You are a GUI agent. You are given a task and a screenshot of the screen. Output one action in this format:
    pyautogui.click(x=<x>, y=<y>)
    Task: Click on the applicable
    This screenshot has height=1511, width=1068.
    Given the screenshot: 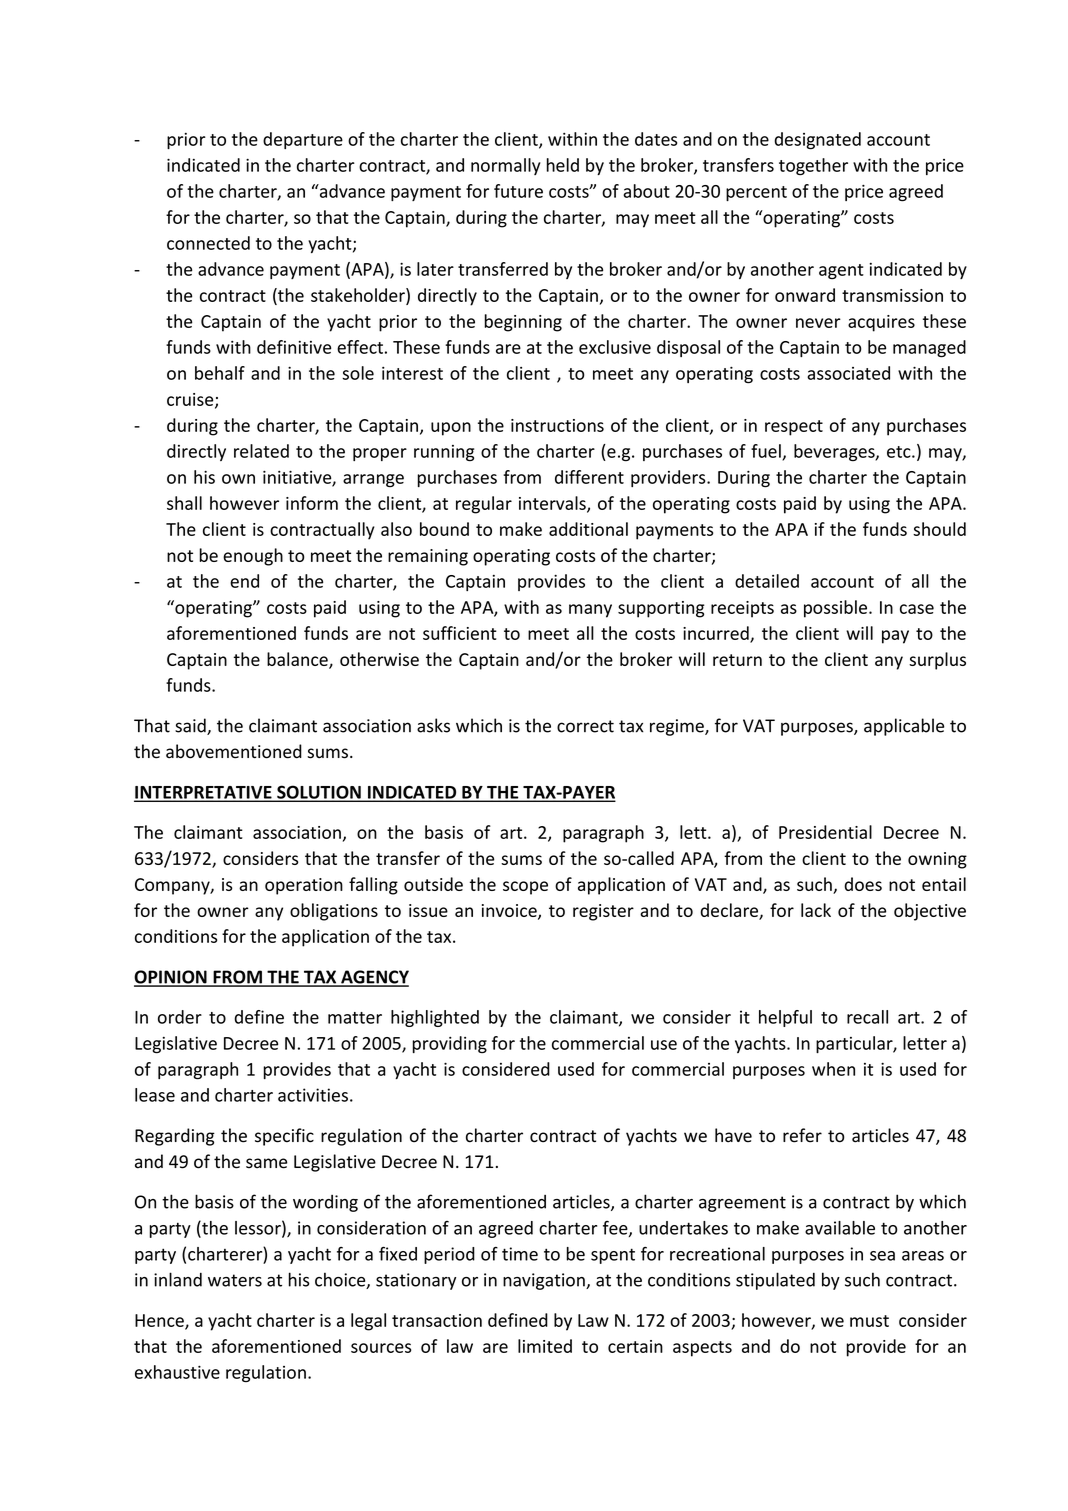 What is the action you would take?
    pyautogui.click(x=904, y=727)
